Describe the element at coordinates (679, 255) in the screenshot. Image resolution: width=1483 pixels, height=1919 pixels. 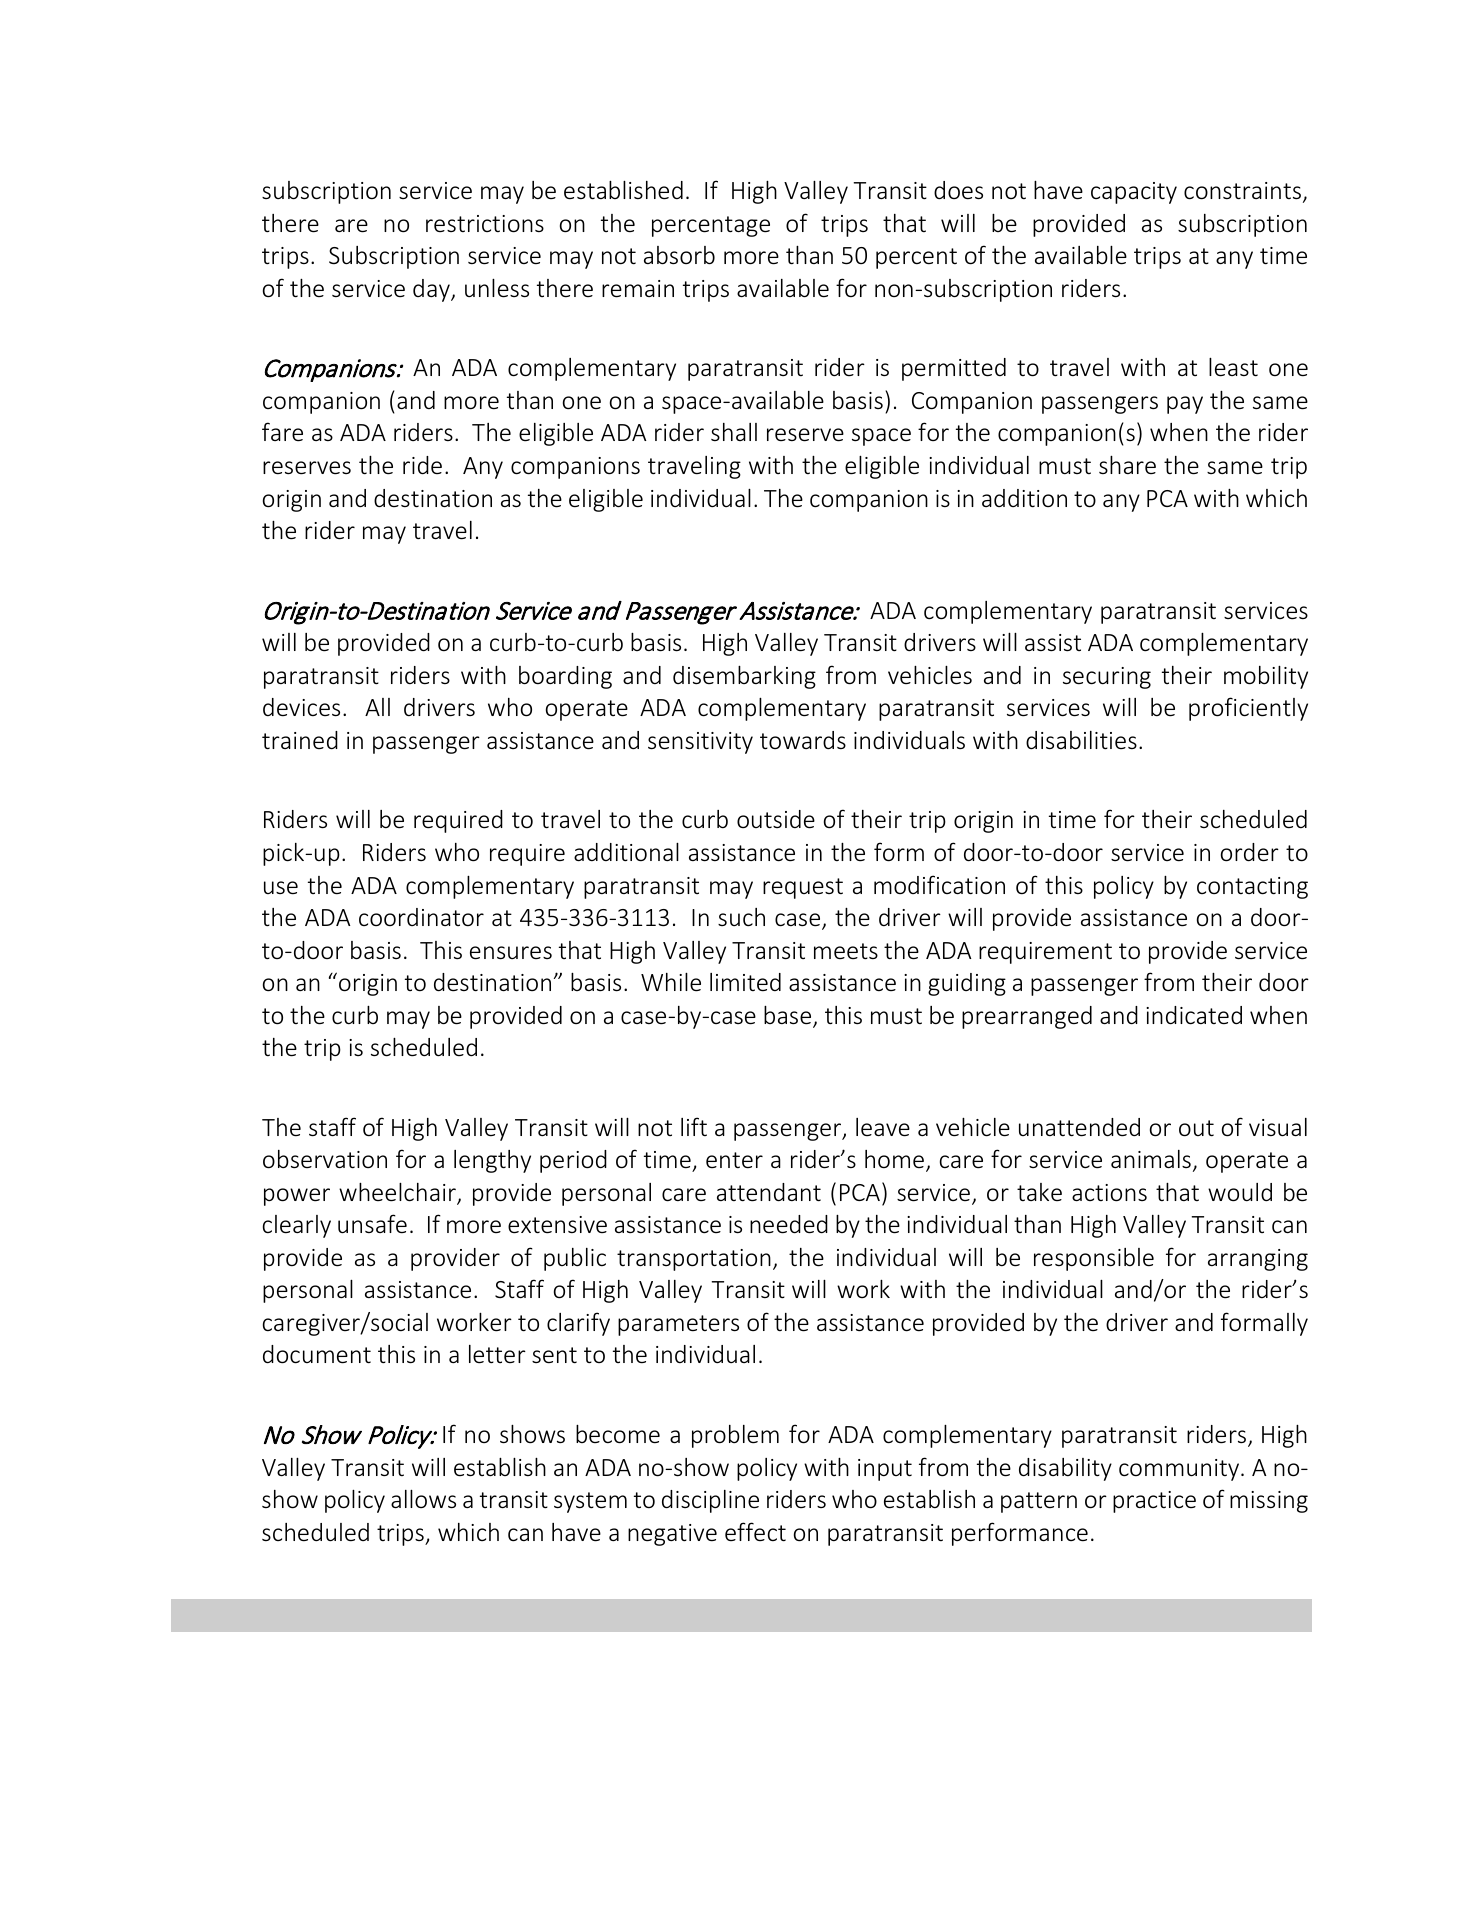
I see `absorb` at that location.
